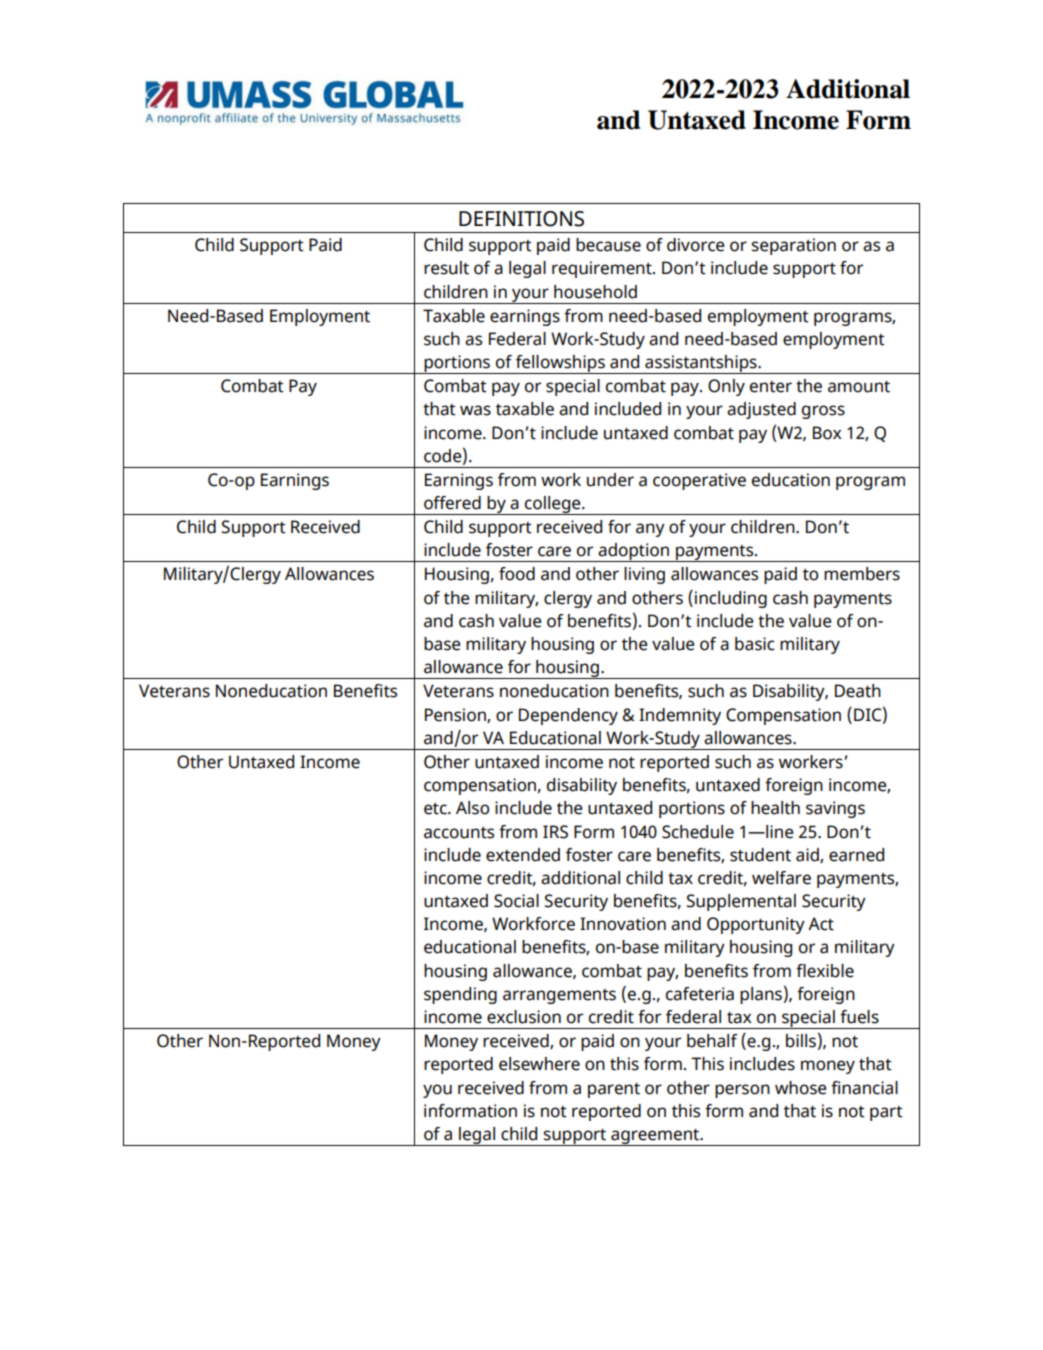 The height and width of the page is (1350, 1043). What do you see at coordinates (695, 245) in the page?
I see `divorce` at bounding box center [695, 245].
